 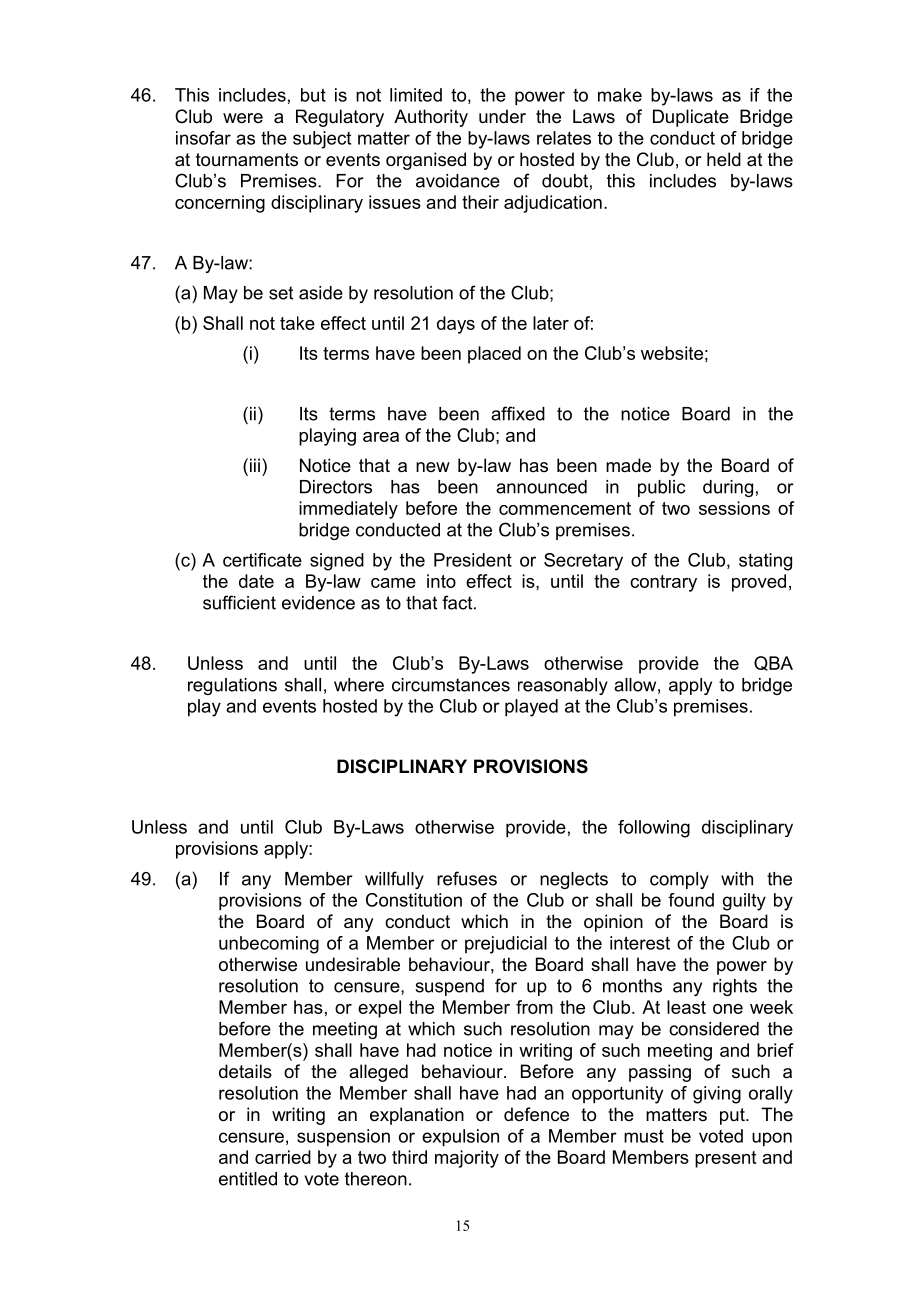 What do you see at coordinates (663, 583) in the image?
I see `contrary` at bounding box center [663, 583].
